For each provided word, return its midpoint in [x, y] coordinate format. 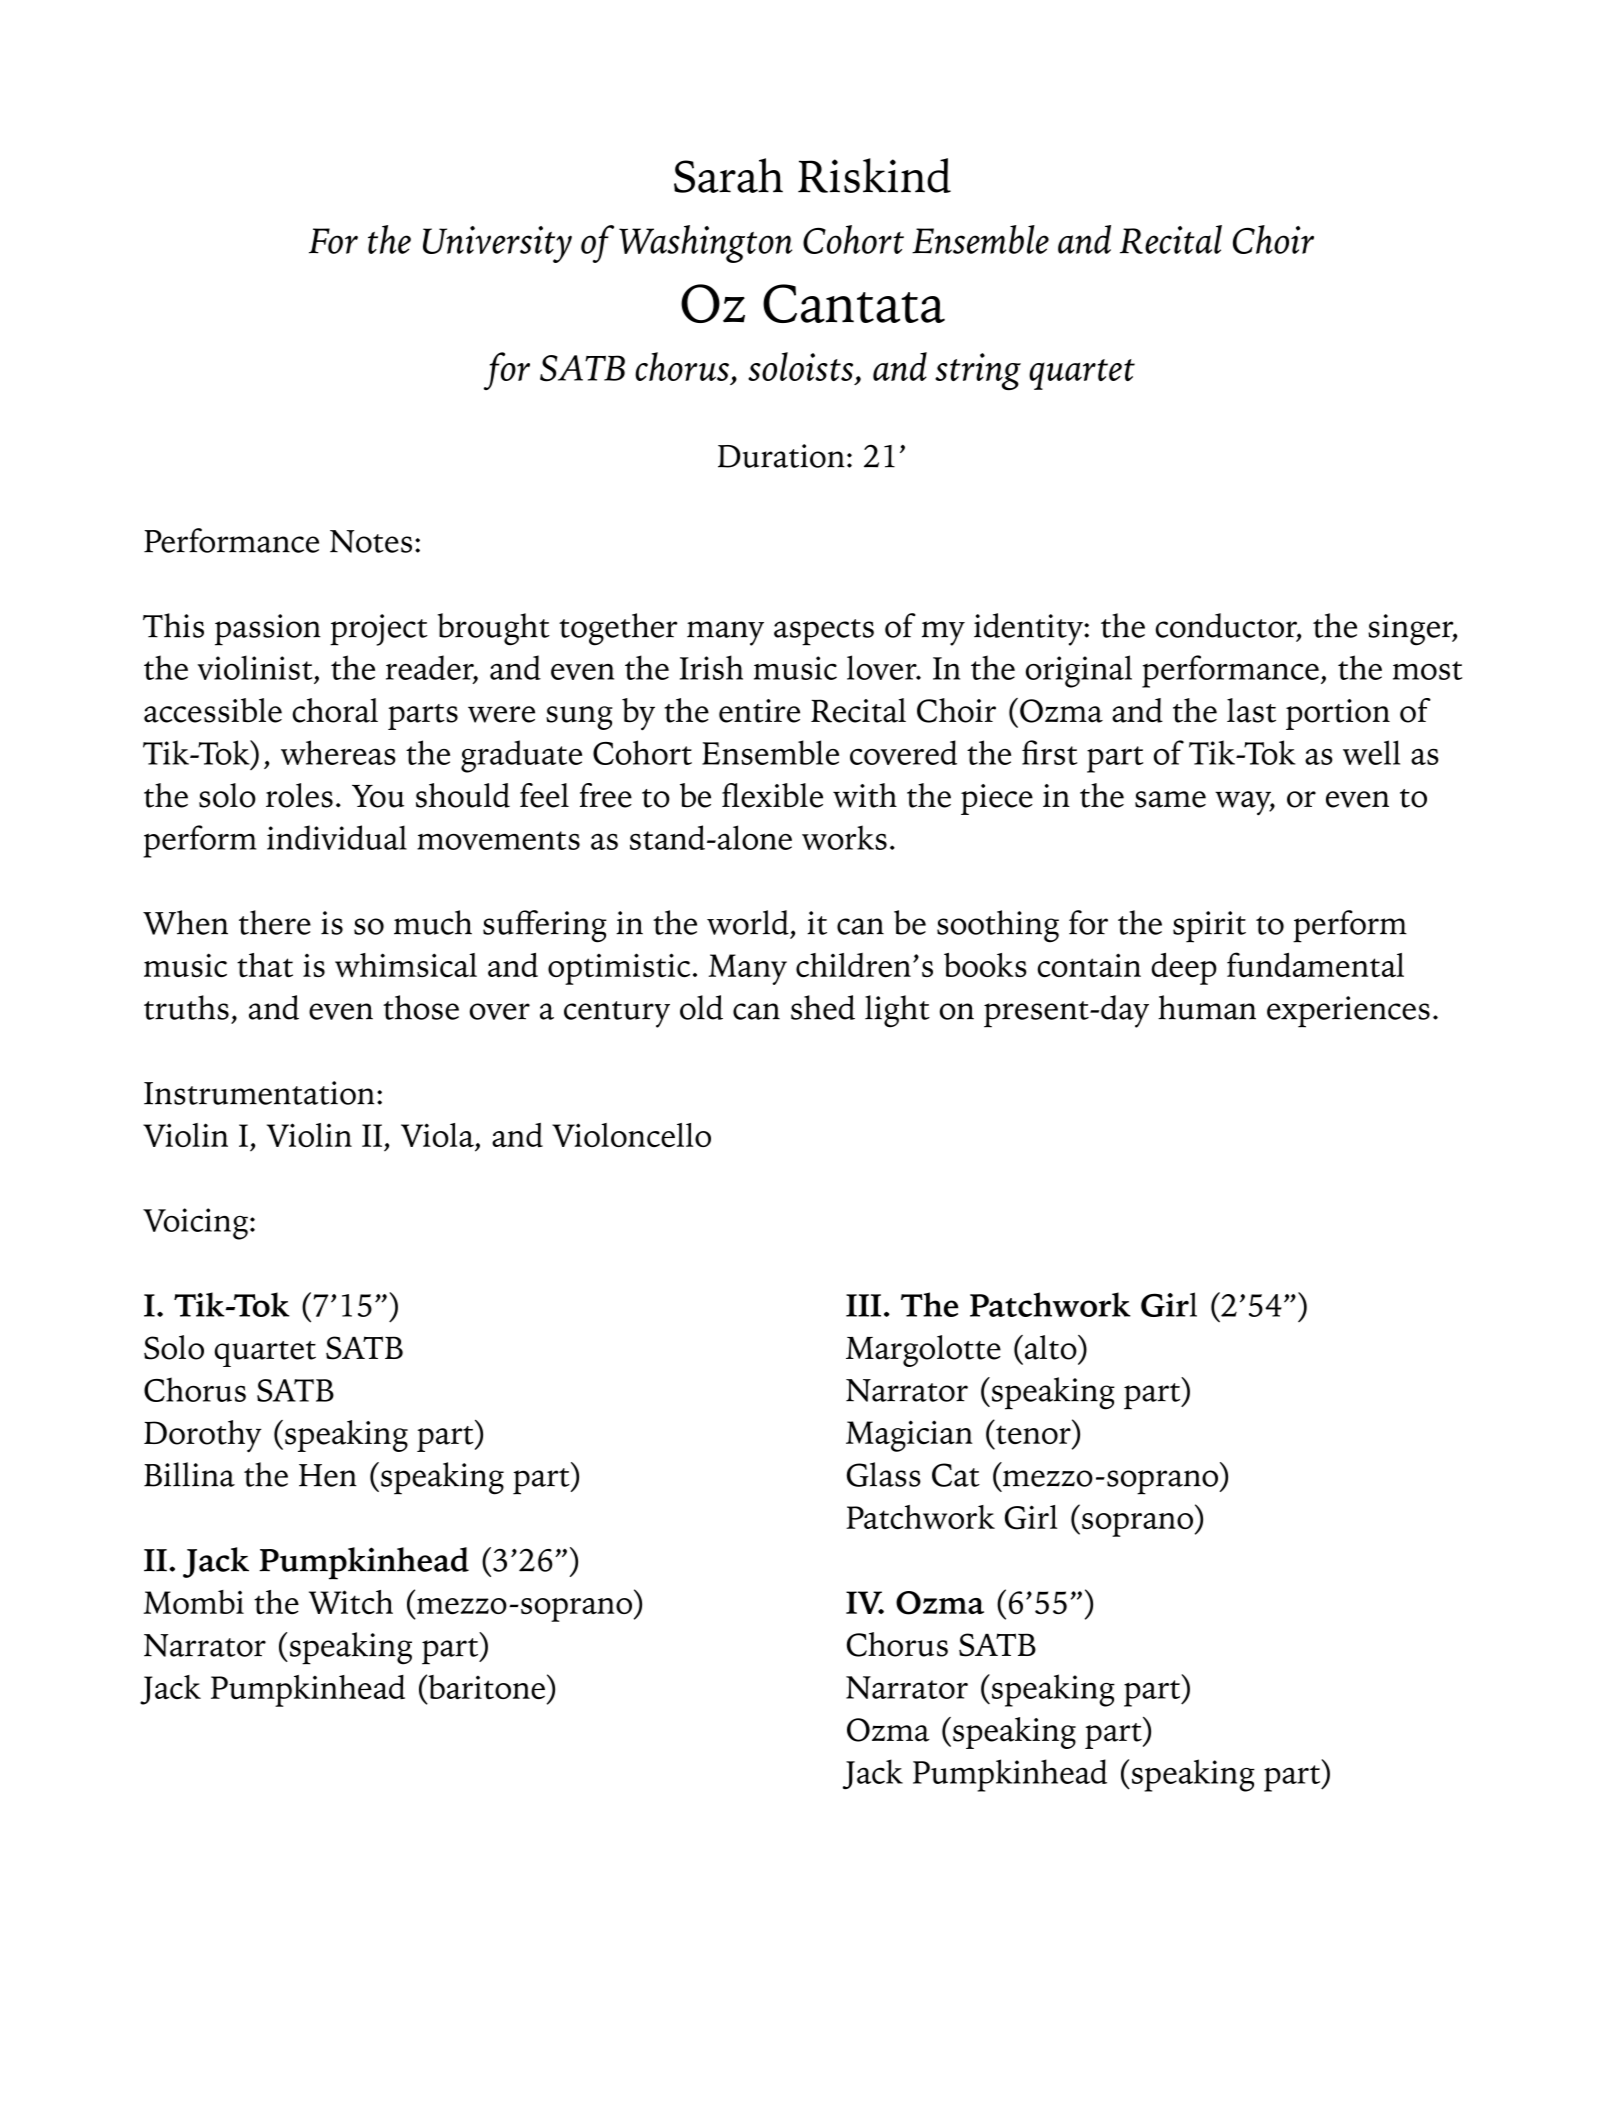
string [978, 371]
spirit [1209, 927]
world [748, 922]
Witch [351, 1602]
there [275, 922]
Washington [705, 244]
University [497, 244]
